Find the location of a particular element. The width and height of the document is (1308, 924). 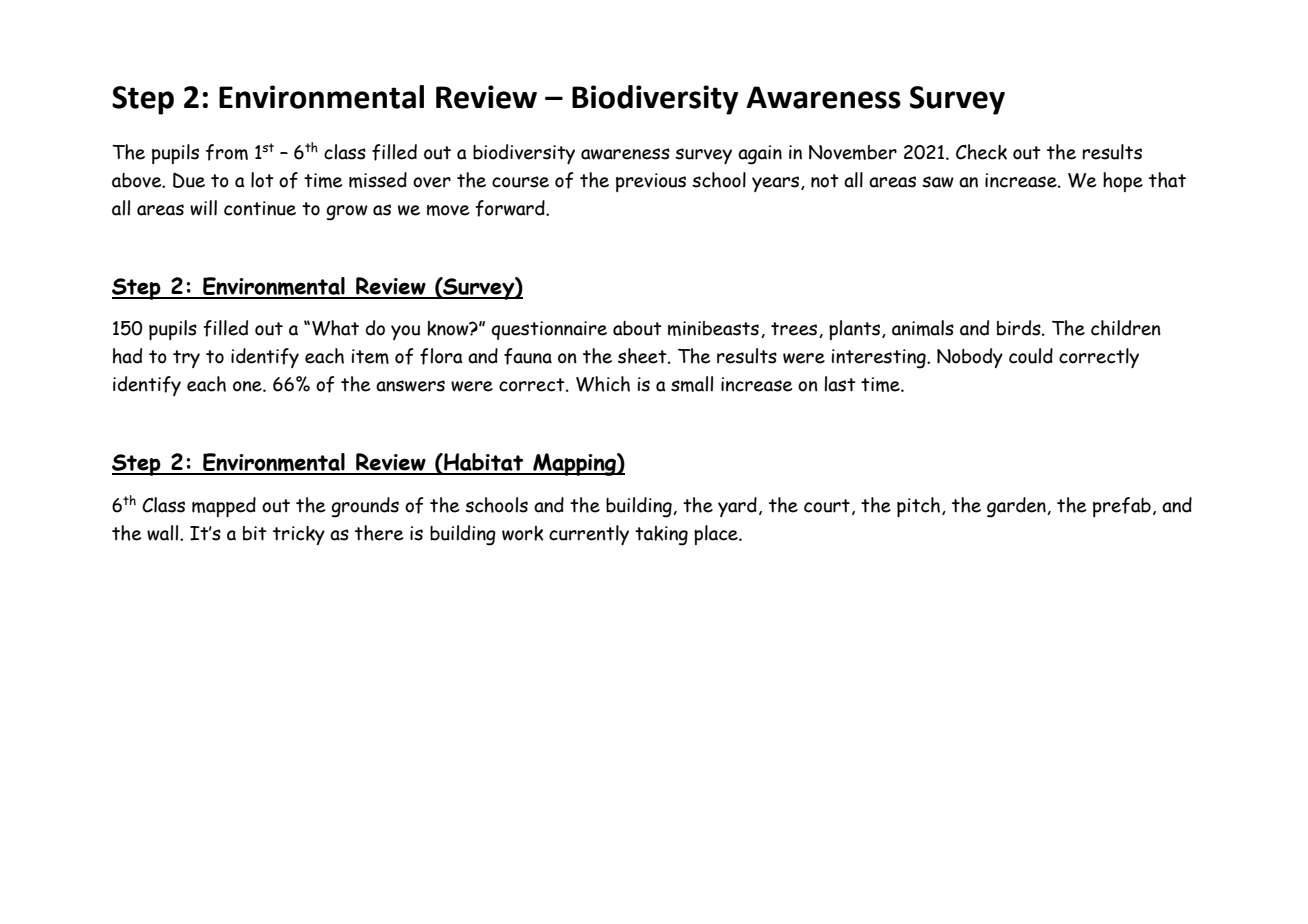

taking is located at coordinates (661, 536).
